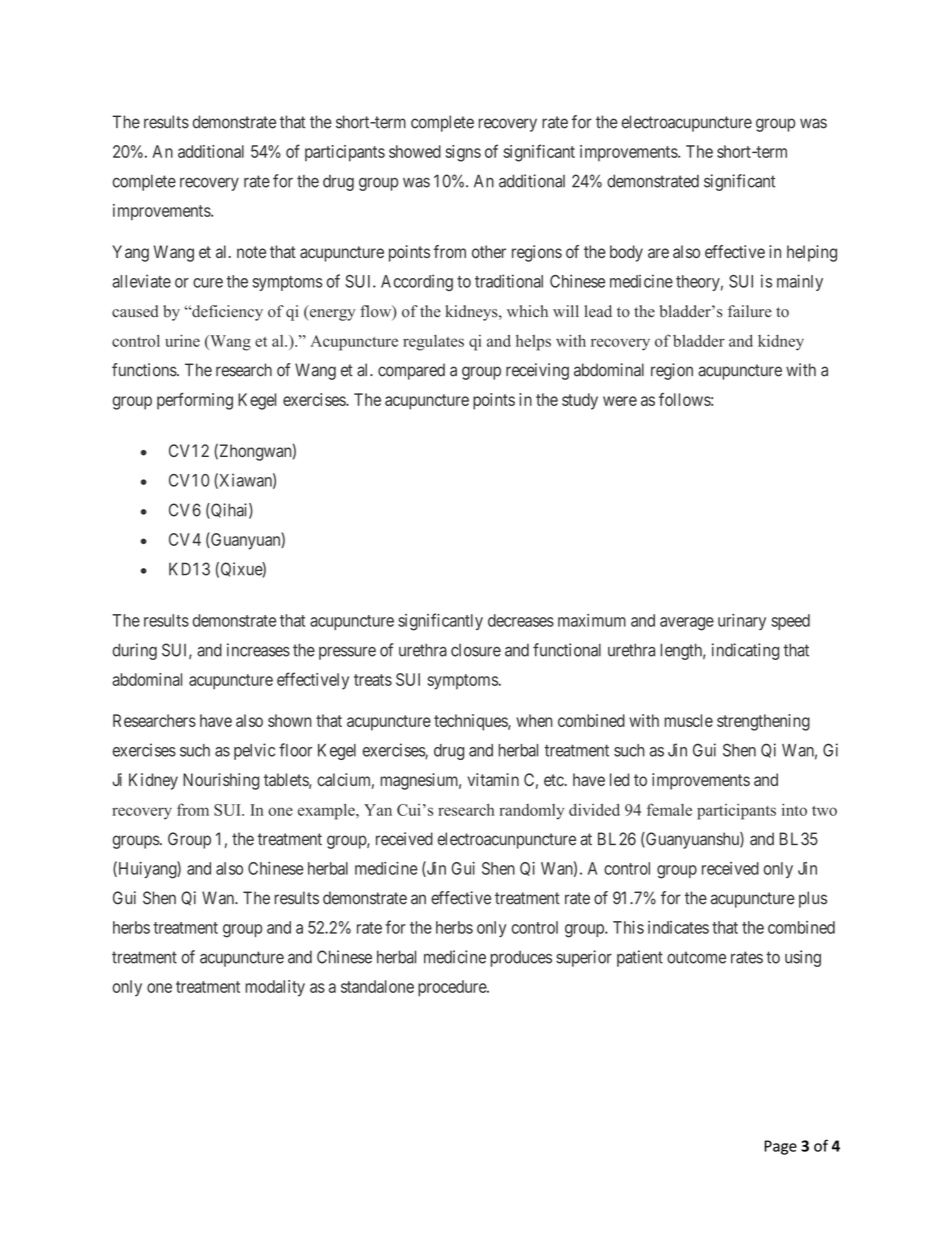  What do you see at coordinates (780, 1147) in the image?
I see `Page` at bounding box center [780, 1147].
